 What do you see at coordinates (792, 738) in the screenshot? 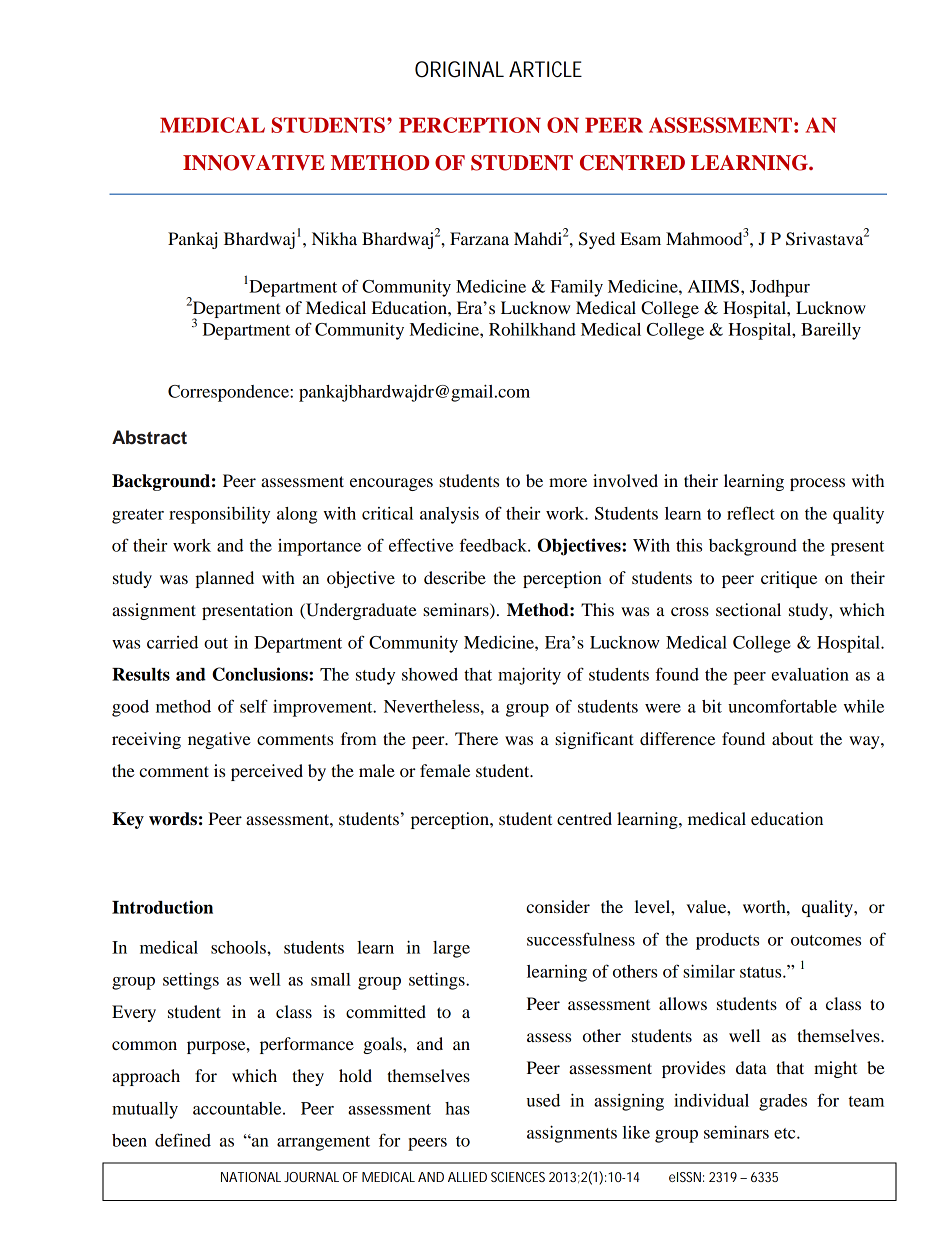
I see `about` at bounding box center [792, 738].
